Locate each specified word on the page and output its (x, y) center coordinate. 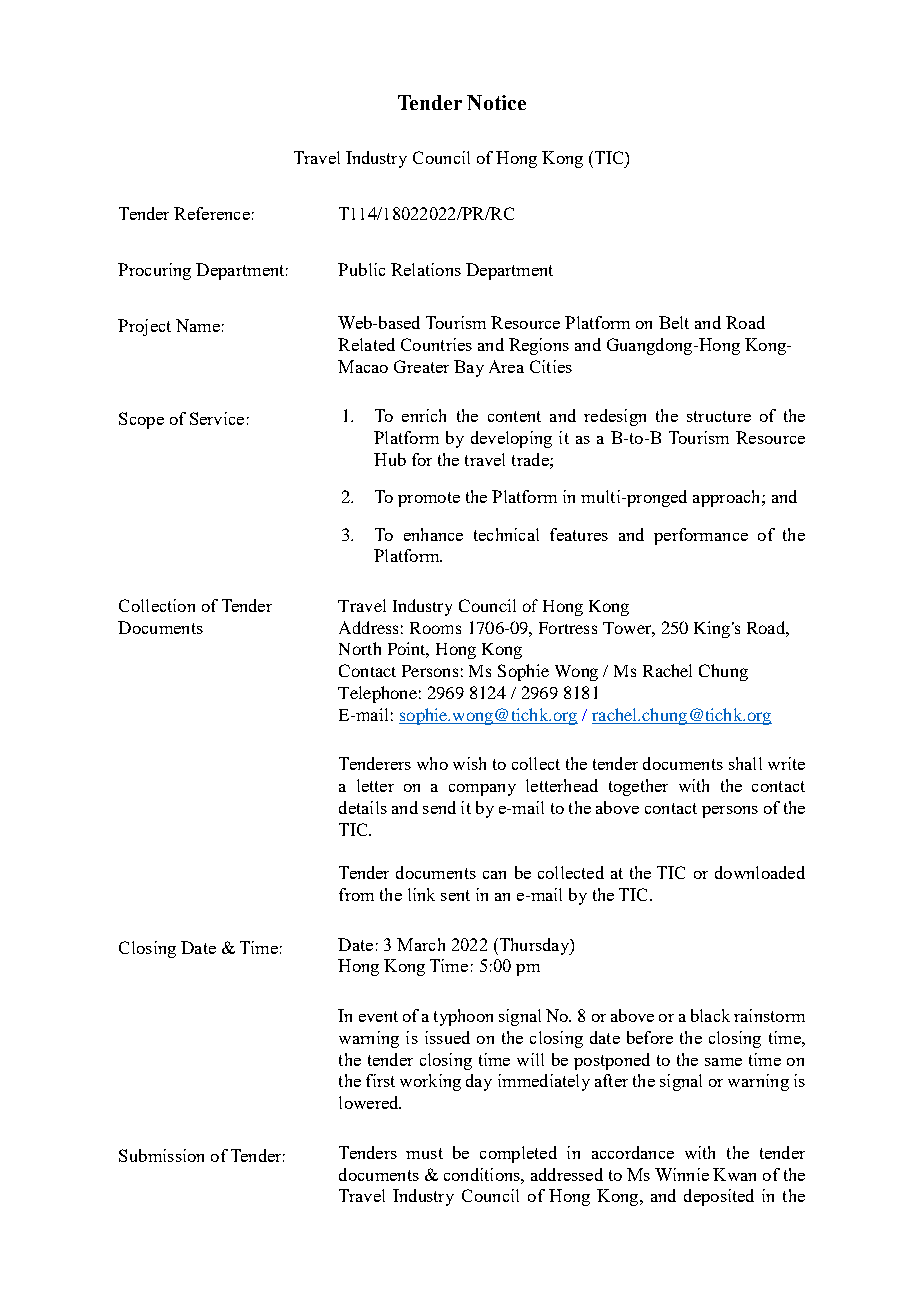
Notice (496, 102)
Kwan (734, 1174)
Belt (674, 322)
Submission (161, 1155)
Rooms (435, 628)
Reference (212, 213)
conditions (483, 1174)
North (360, 648)
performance (701, 536)
